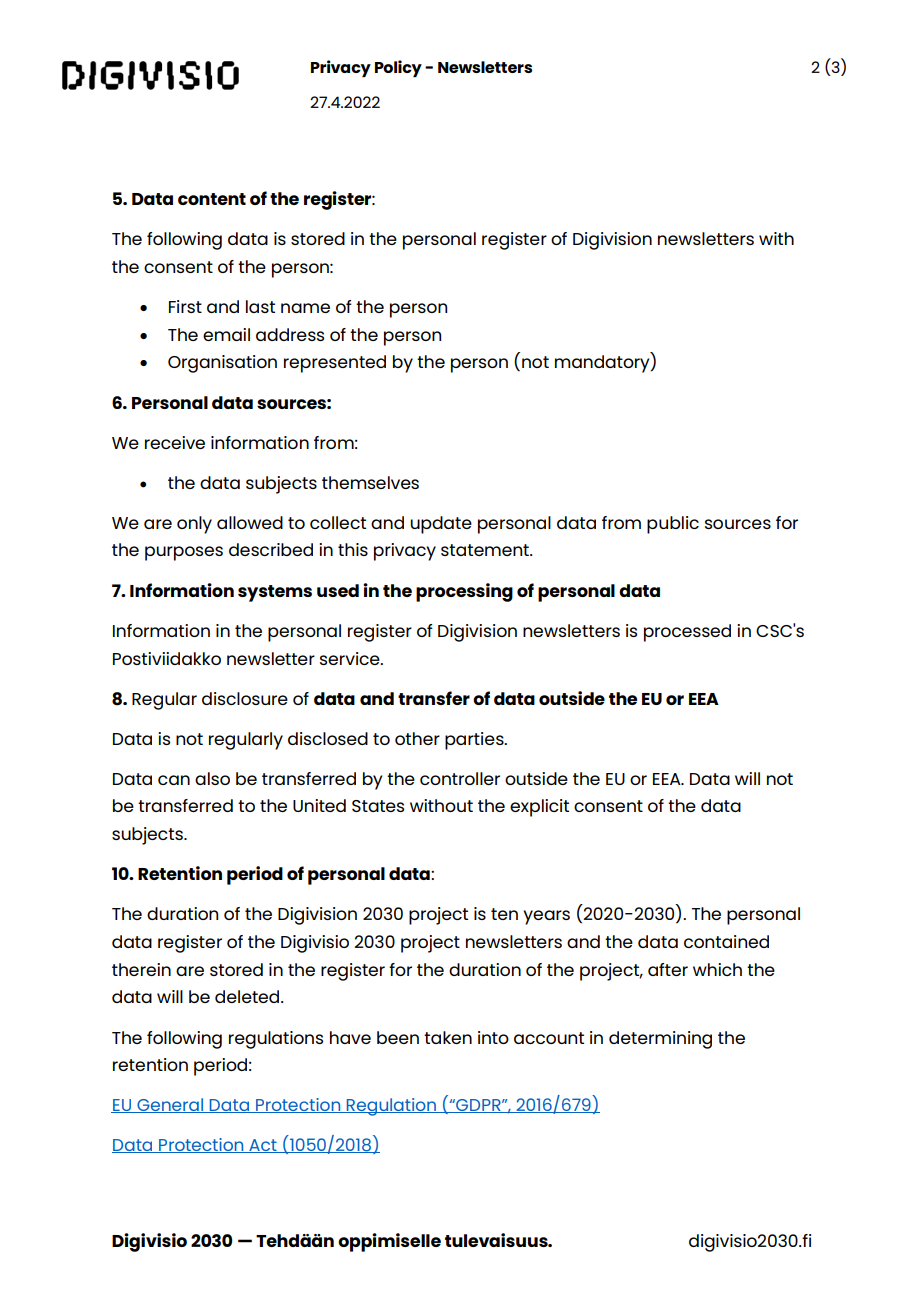 Image resolution: width=924 pixels, height=1308 pixels. I want to click on name, so click(305, 308).
